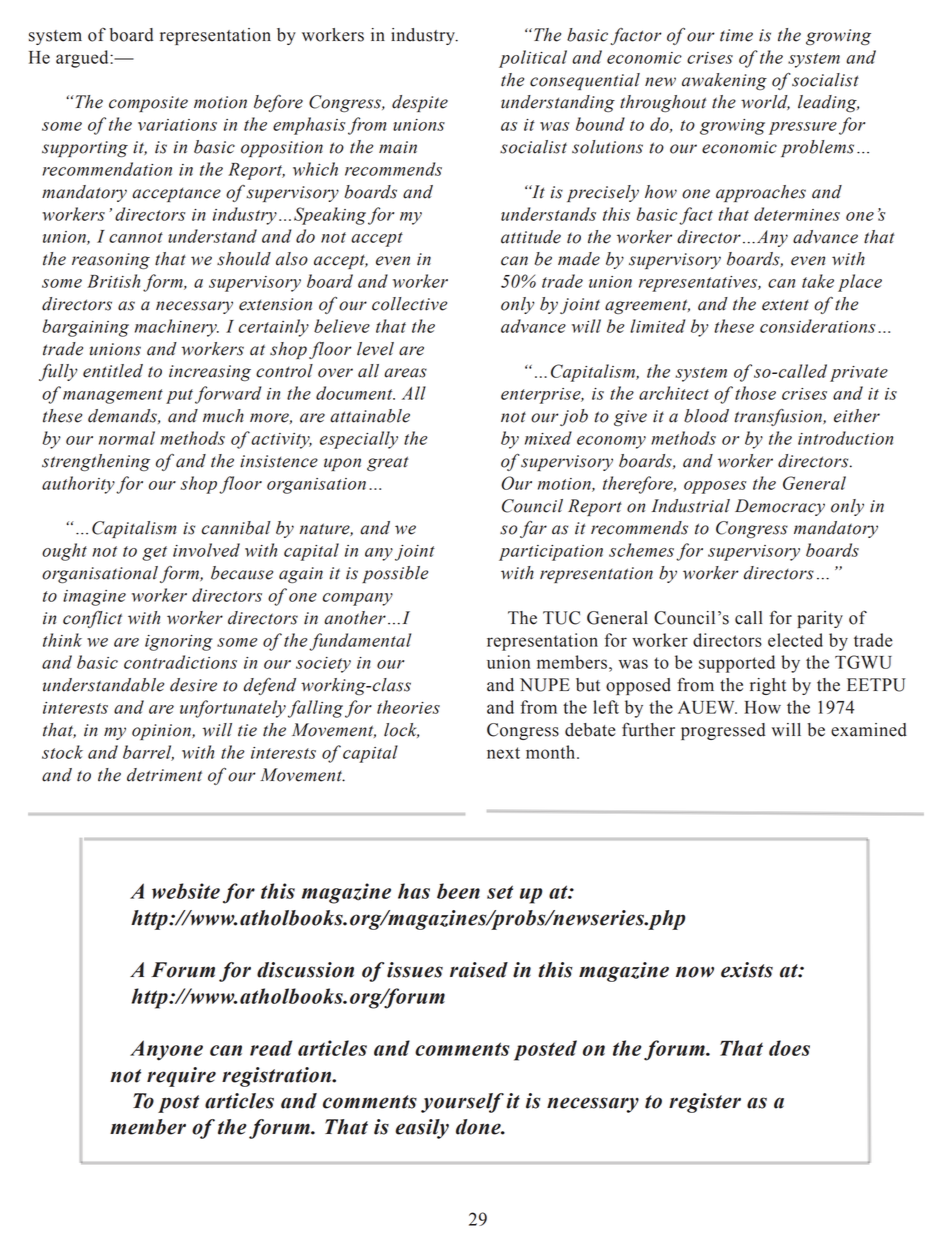 Image resolution: width=952 pixels, height=1233 pixels. Describe the element at coordinates (420, 103) in the document. I see `despite` at that location.
